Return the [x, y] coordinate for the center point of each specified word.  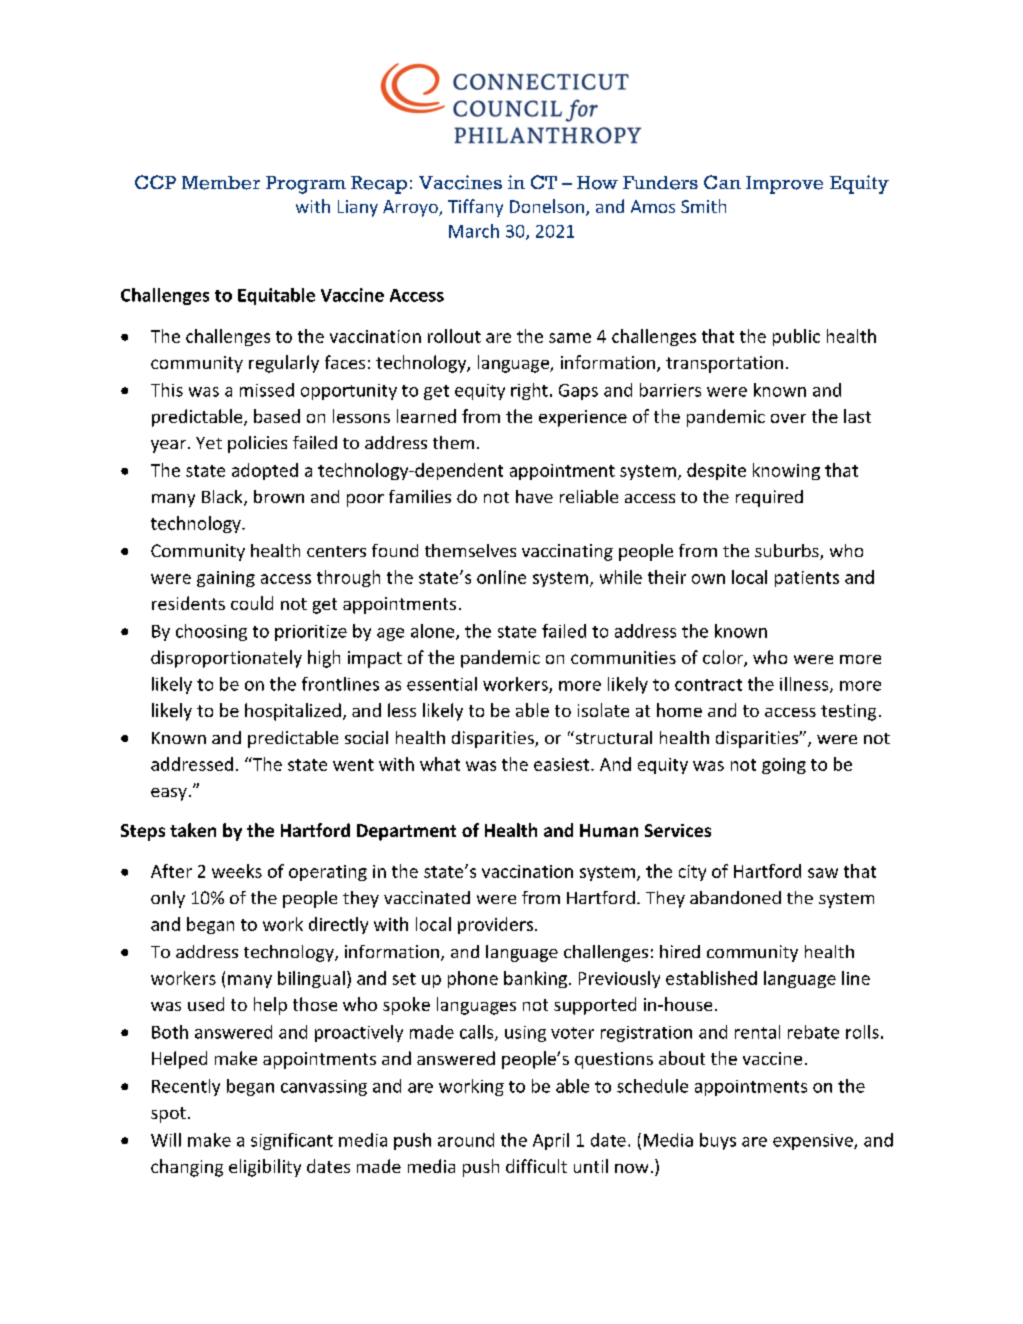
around [466, 1140]
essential [442, 684]
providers [495, 925]
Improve [784, 185]
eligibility [265, 1168]
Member [221, 183]
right [529, 391]
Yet [209, 443]
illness [805, 685]
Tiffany [475, 208]
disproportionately [226, 659]
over [788, 418]
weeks [237, 871]
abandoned [735, 897]
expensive [814, 1142]
